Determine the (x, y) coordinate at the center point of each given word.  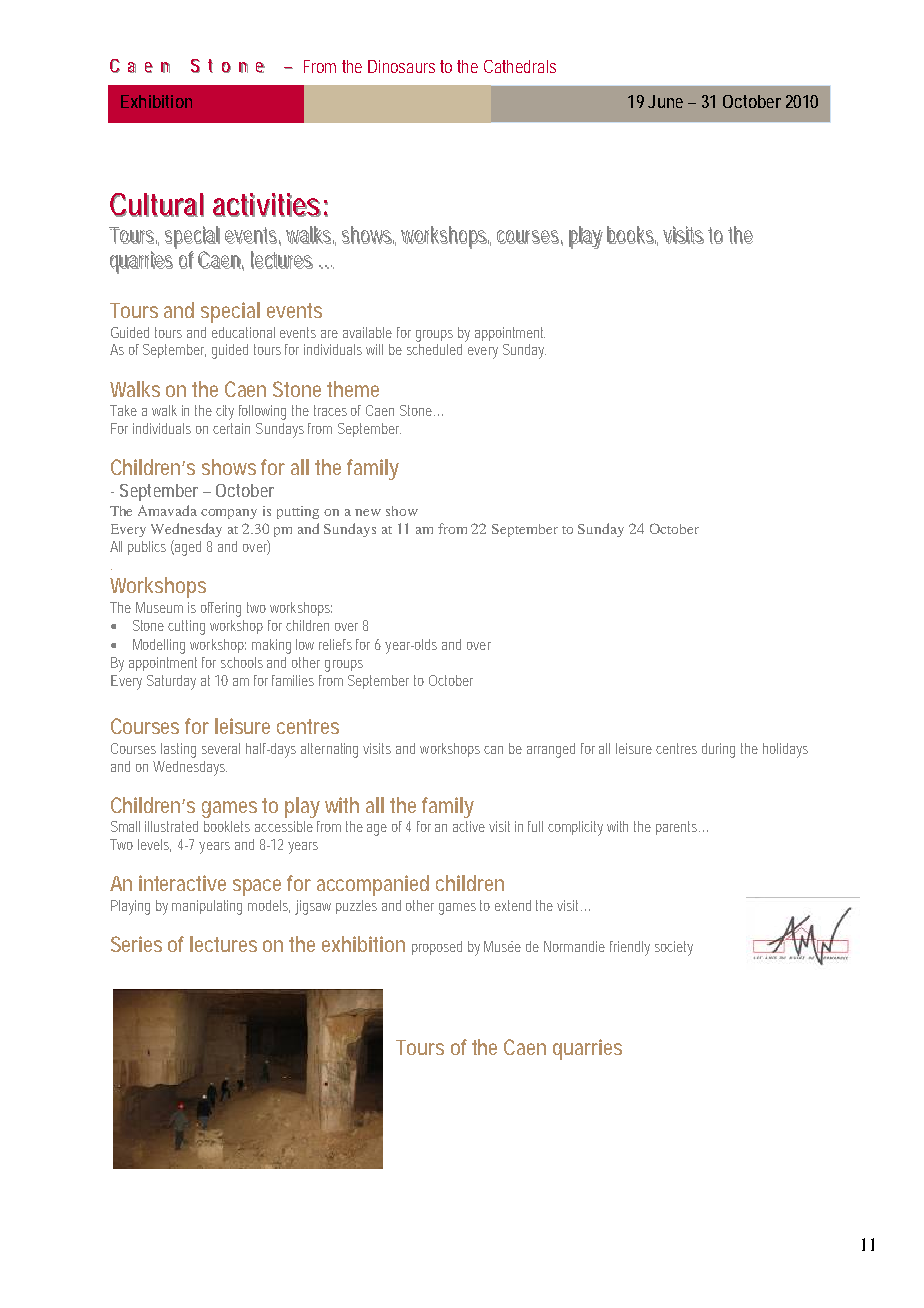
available (367, 332)
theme (353, 389)
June (665, 101)
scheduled (434, 349)
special (230, 312)
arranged (551, 750)
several (221, 748)
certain (231, 428)
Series (136, 944)
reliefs (335, 644)
